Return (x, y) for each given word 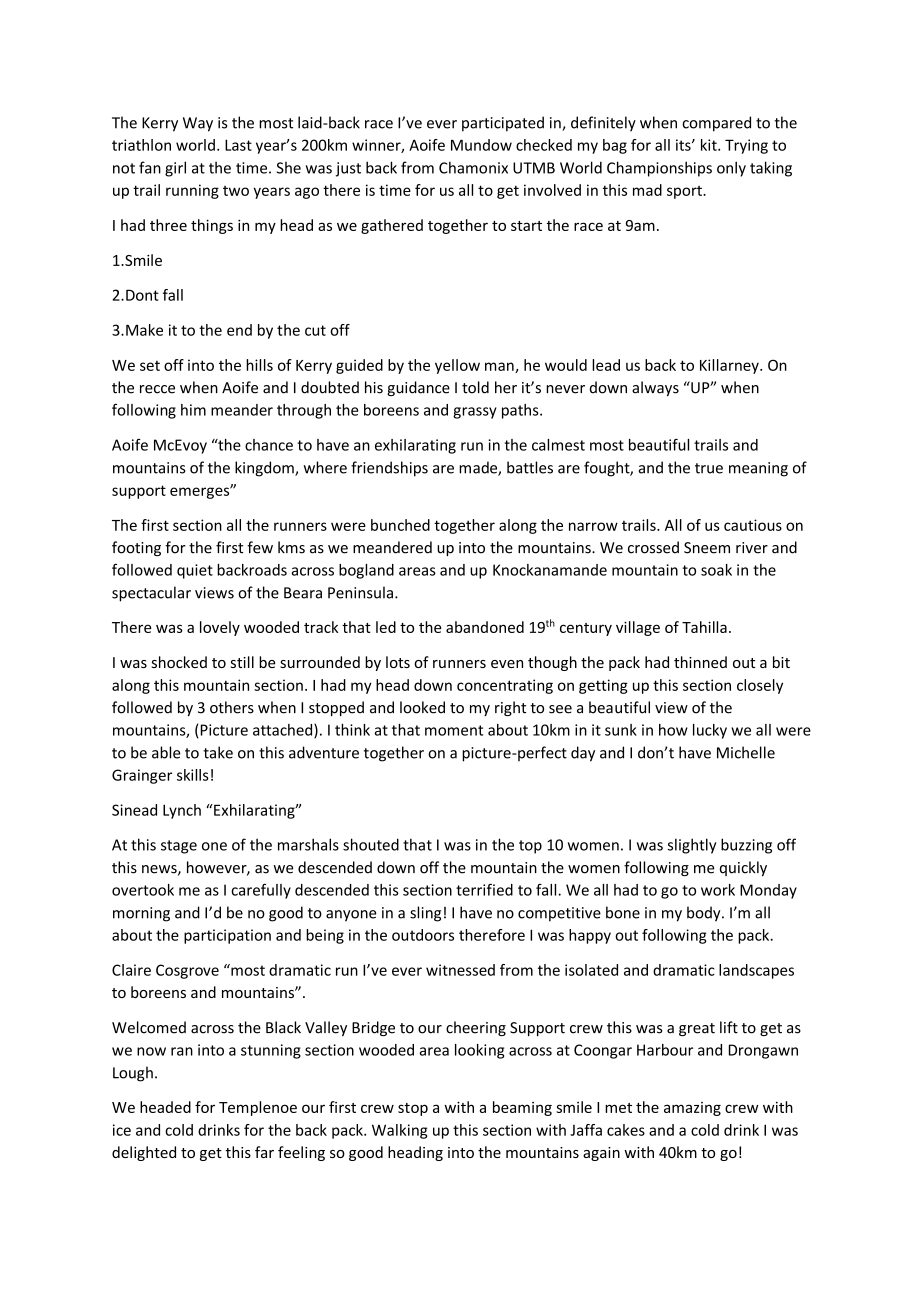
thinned (700, 662)
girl (175, 169)
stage (179, 847)
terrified (484, 889)
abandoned (485, 627)
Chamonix (473, 167)
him (193, 410)
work (718, 890)
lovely (220, 628)
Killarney (730, 366)
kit (710, 145)
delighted (144, 1153)
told (475, 387)
